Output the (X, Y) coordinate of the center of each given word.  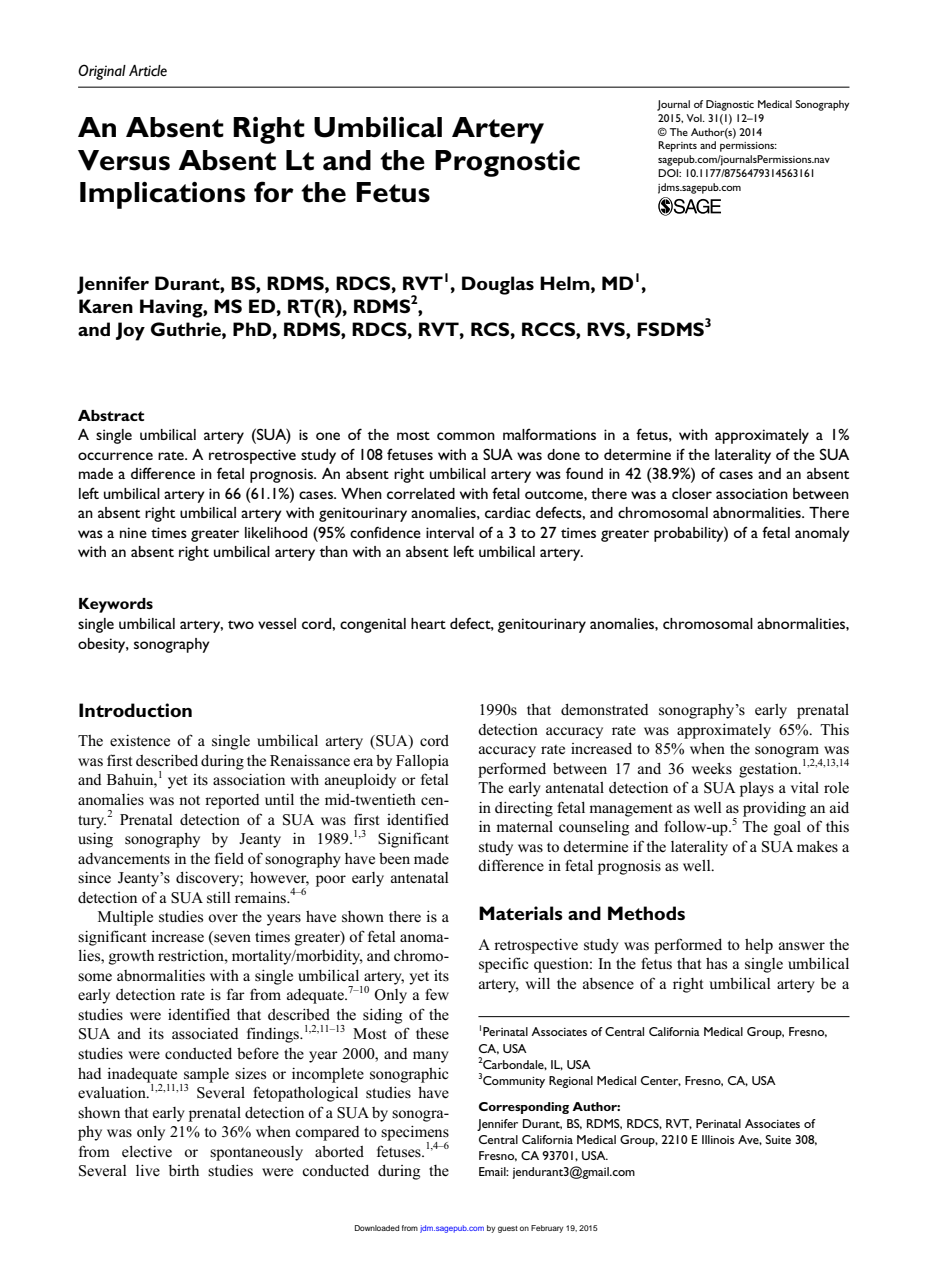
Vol (695, 118)
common (466, 436)
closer (692, 493)
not (189, 800)
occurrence (115, 456)
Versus (124, 160)
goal (787, 828)
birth (184, 1170)
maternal (524, 826)
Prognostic (507, 163)
